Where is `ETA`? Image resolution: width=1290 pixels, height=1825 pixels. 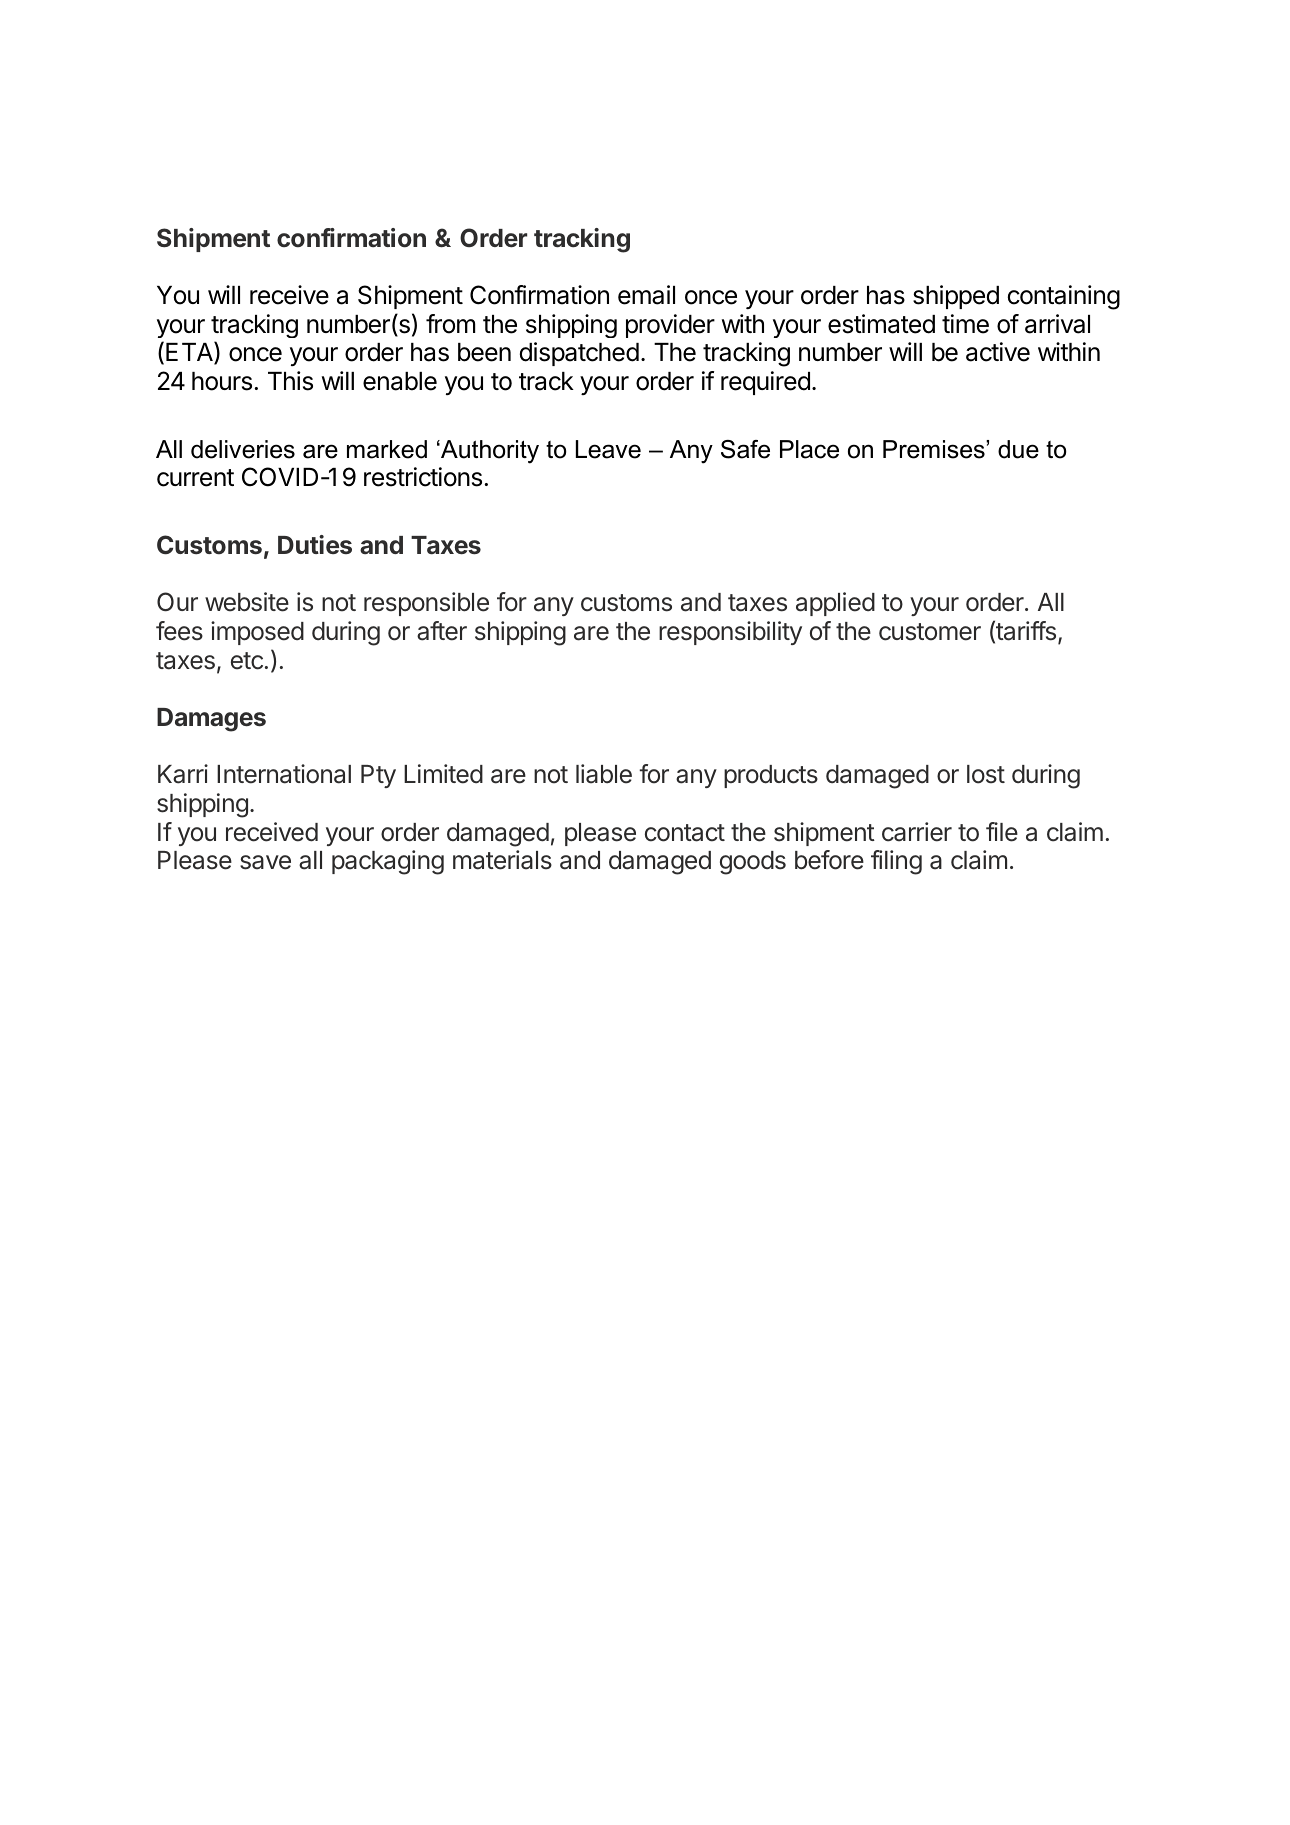
ETA is located at coordinates (190, 352).
